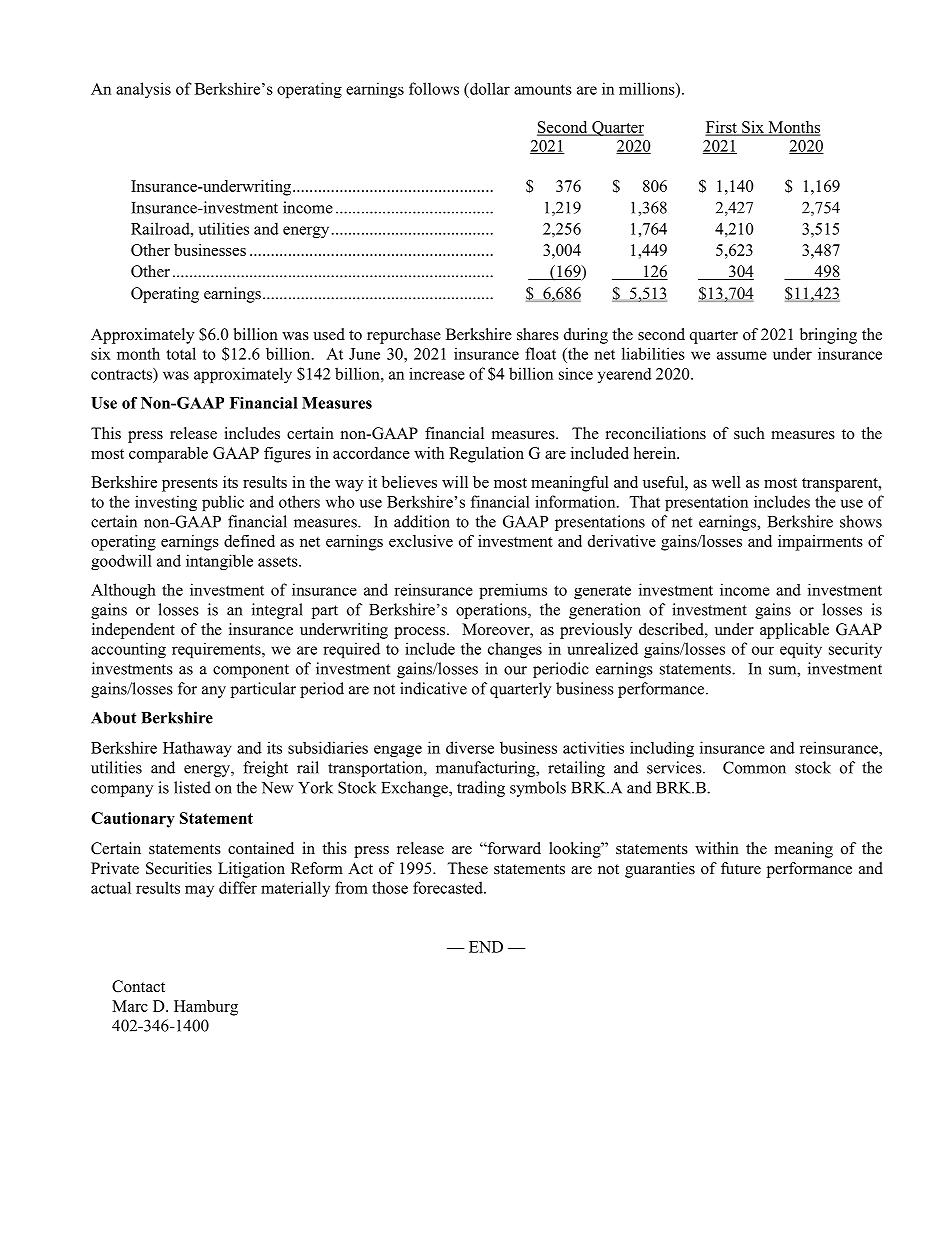 The image size is (952, 1233). I want to click on Hamburg, so click(206, 1008).
